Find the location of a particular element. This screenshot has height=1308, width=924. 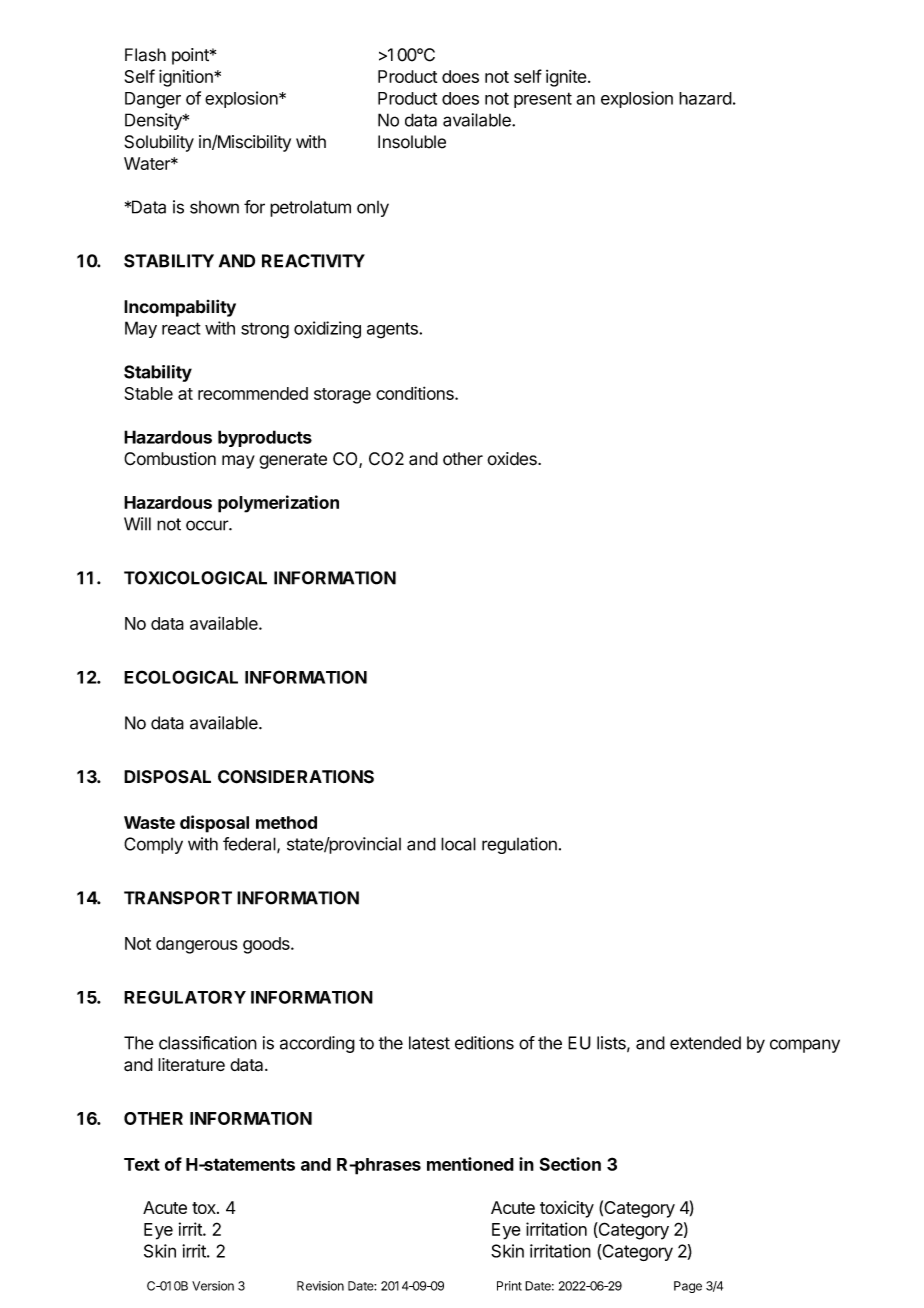

ignite is located at coordinates (566, 78).
